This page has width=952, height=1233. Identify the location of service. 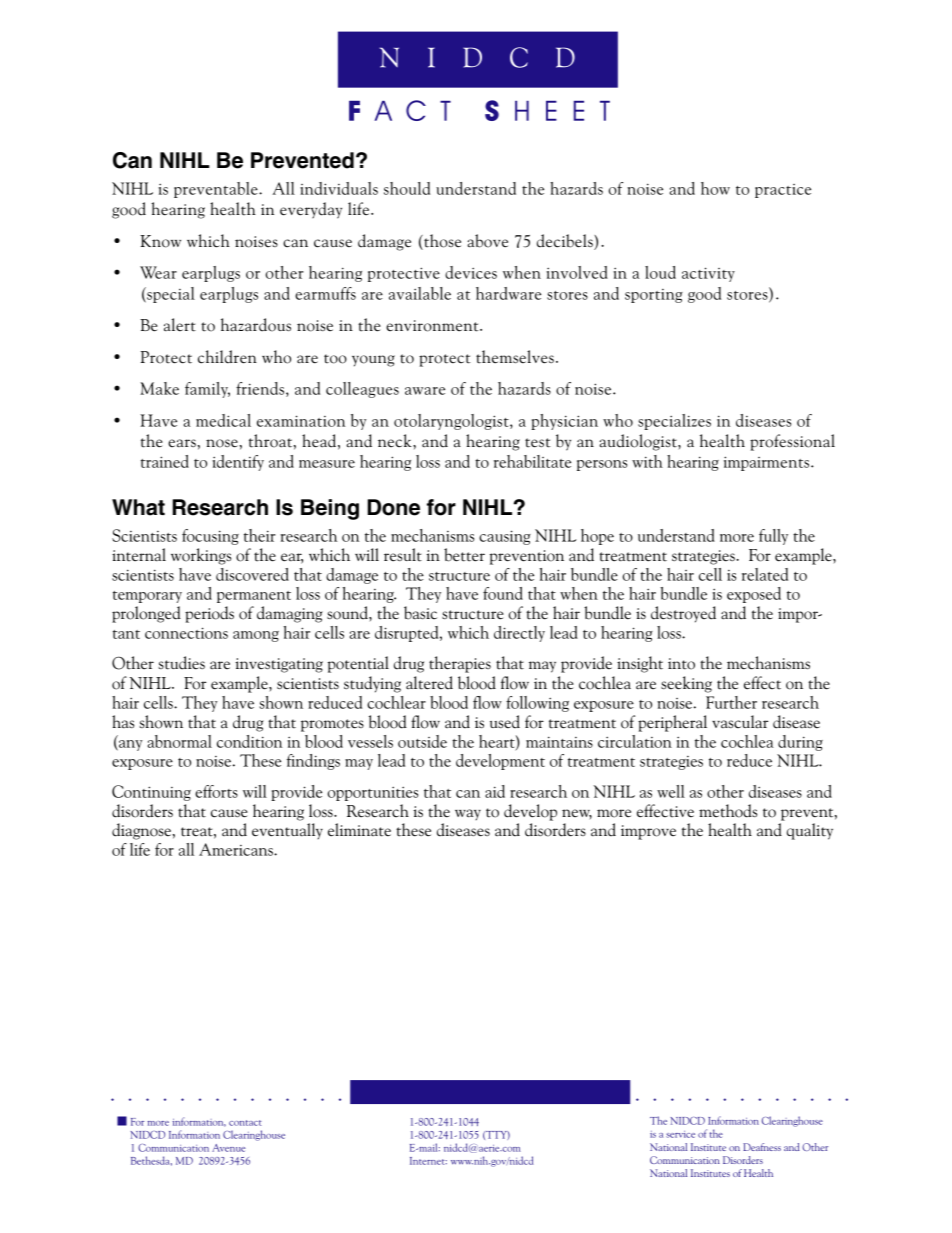
(680, 1134).
